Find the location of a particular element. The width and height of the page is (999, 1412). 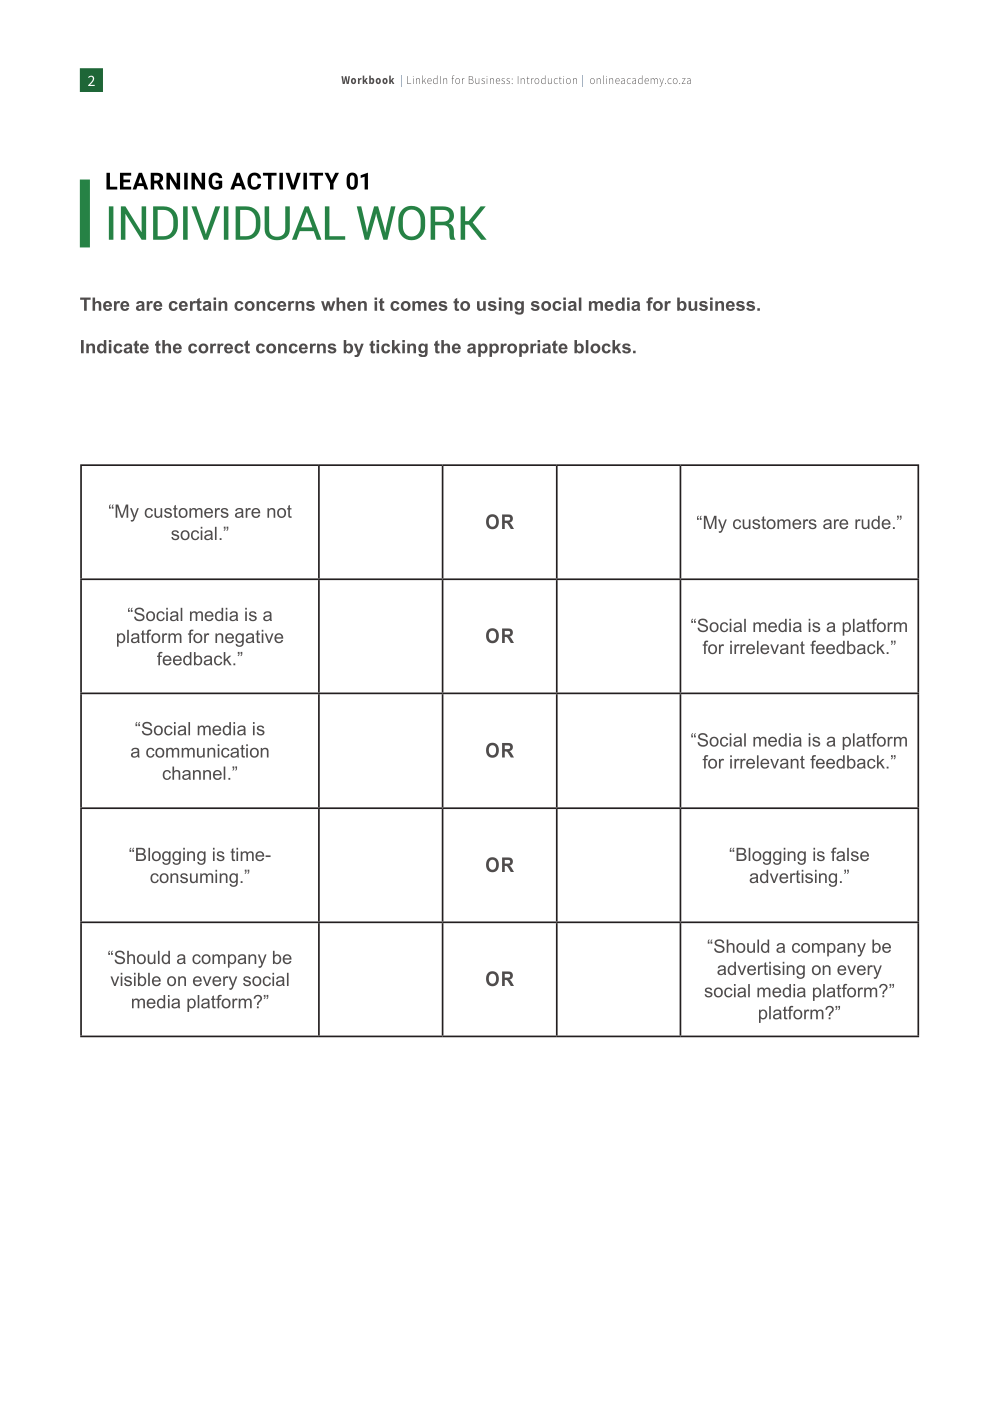

blocks is located at coordinates (602, 347).
